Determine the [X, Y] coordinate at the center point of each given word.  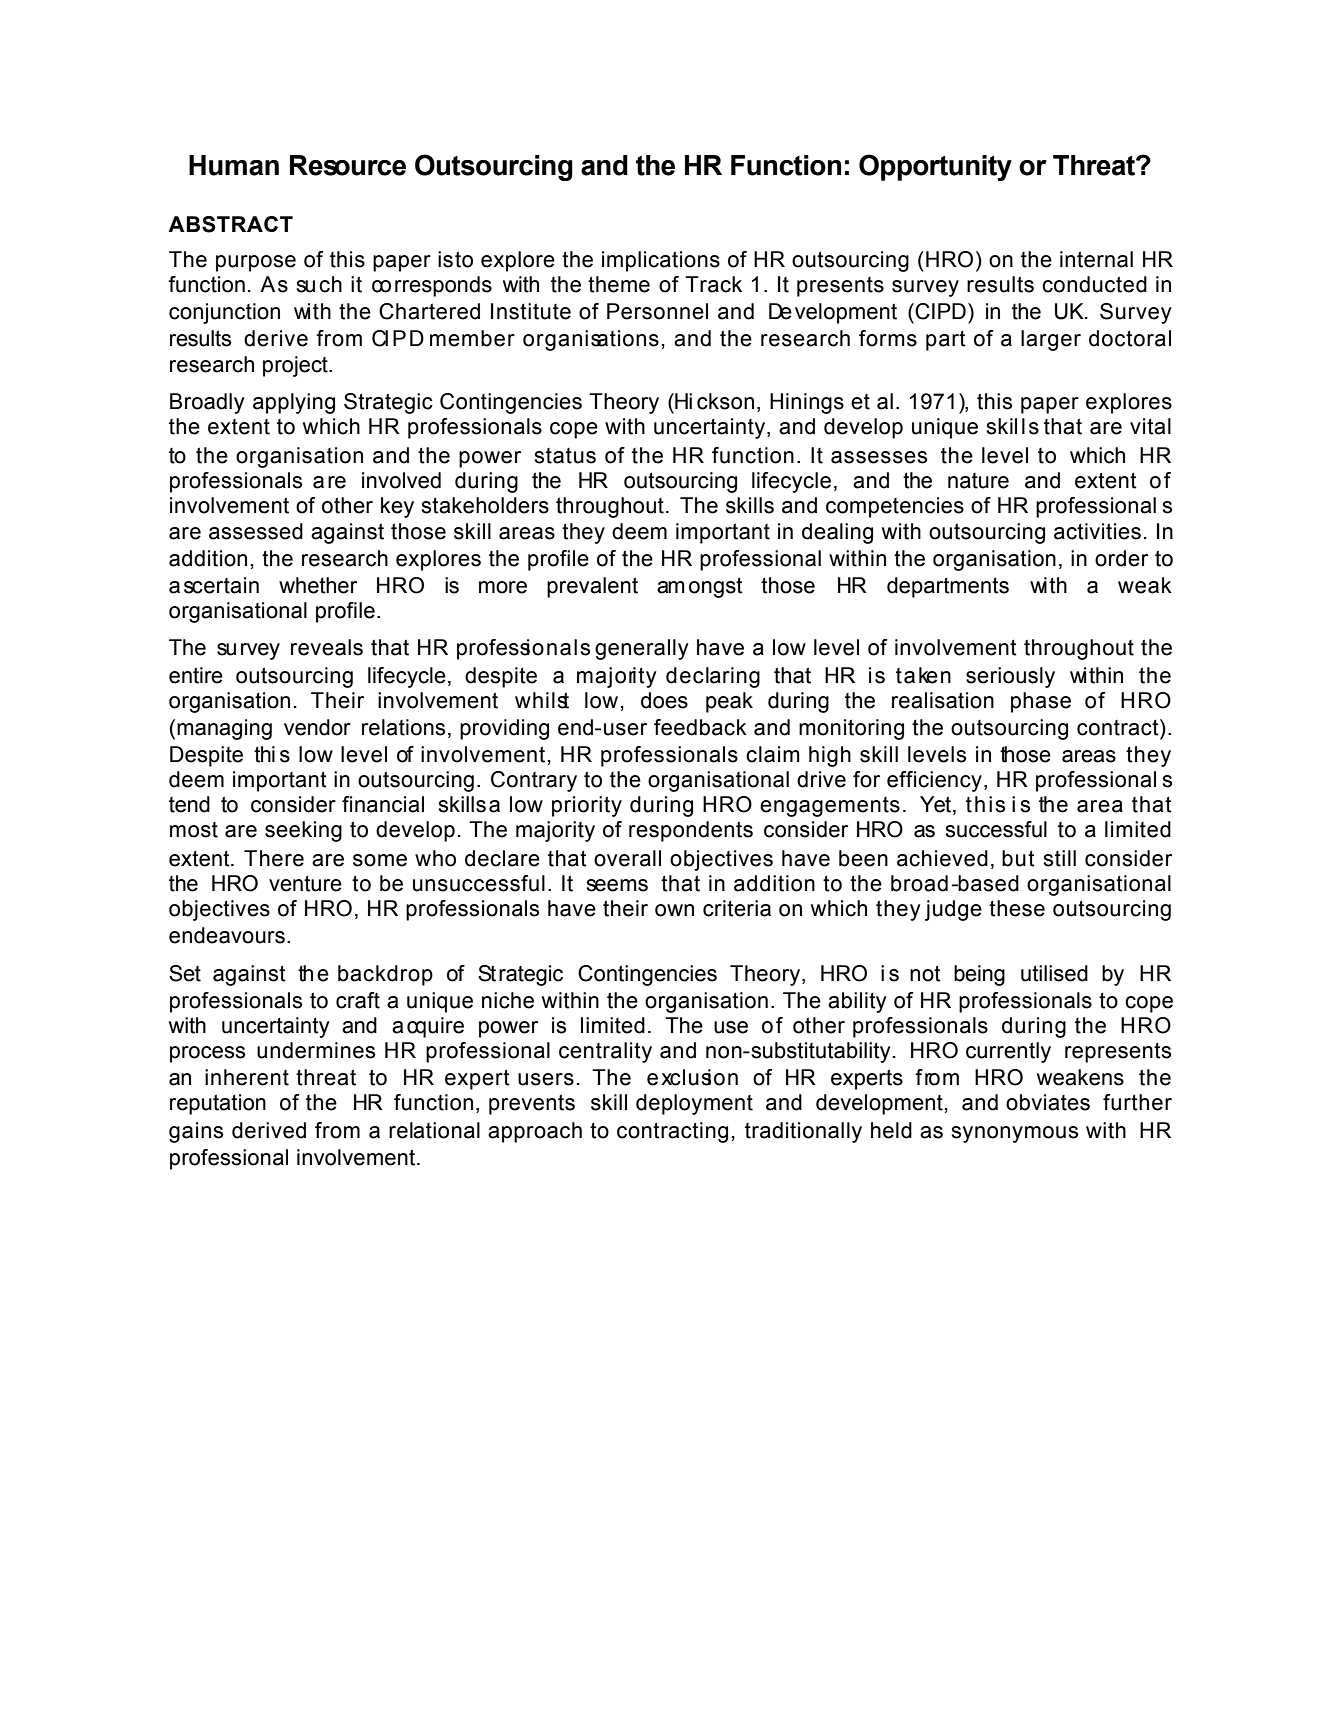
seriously [1010, 677]
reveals [327, 647]
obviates [1048, 1102]
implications [661, 261]
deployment [694, 1104]
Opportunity [935, 167]
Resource [348, 165]
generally [642, 649]
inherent [247, 1077]
